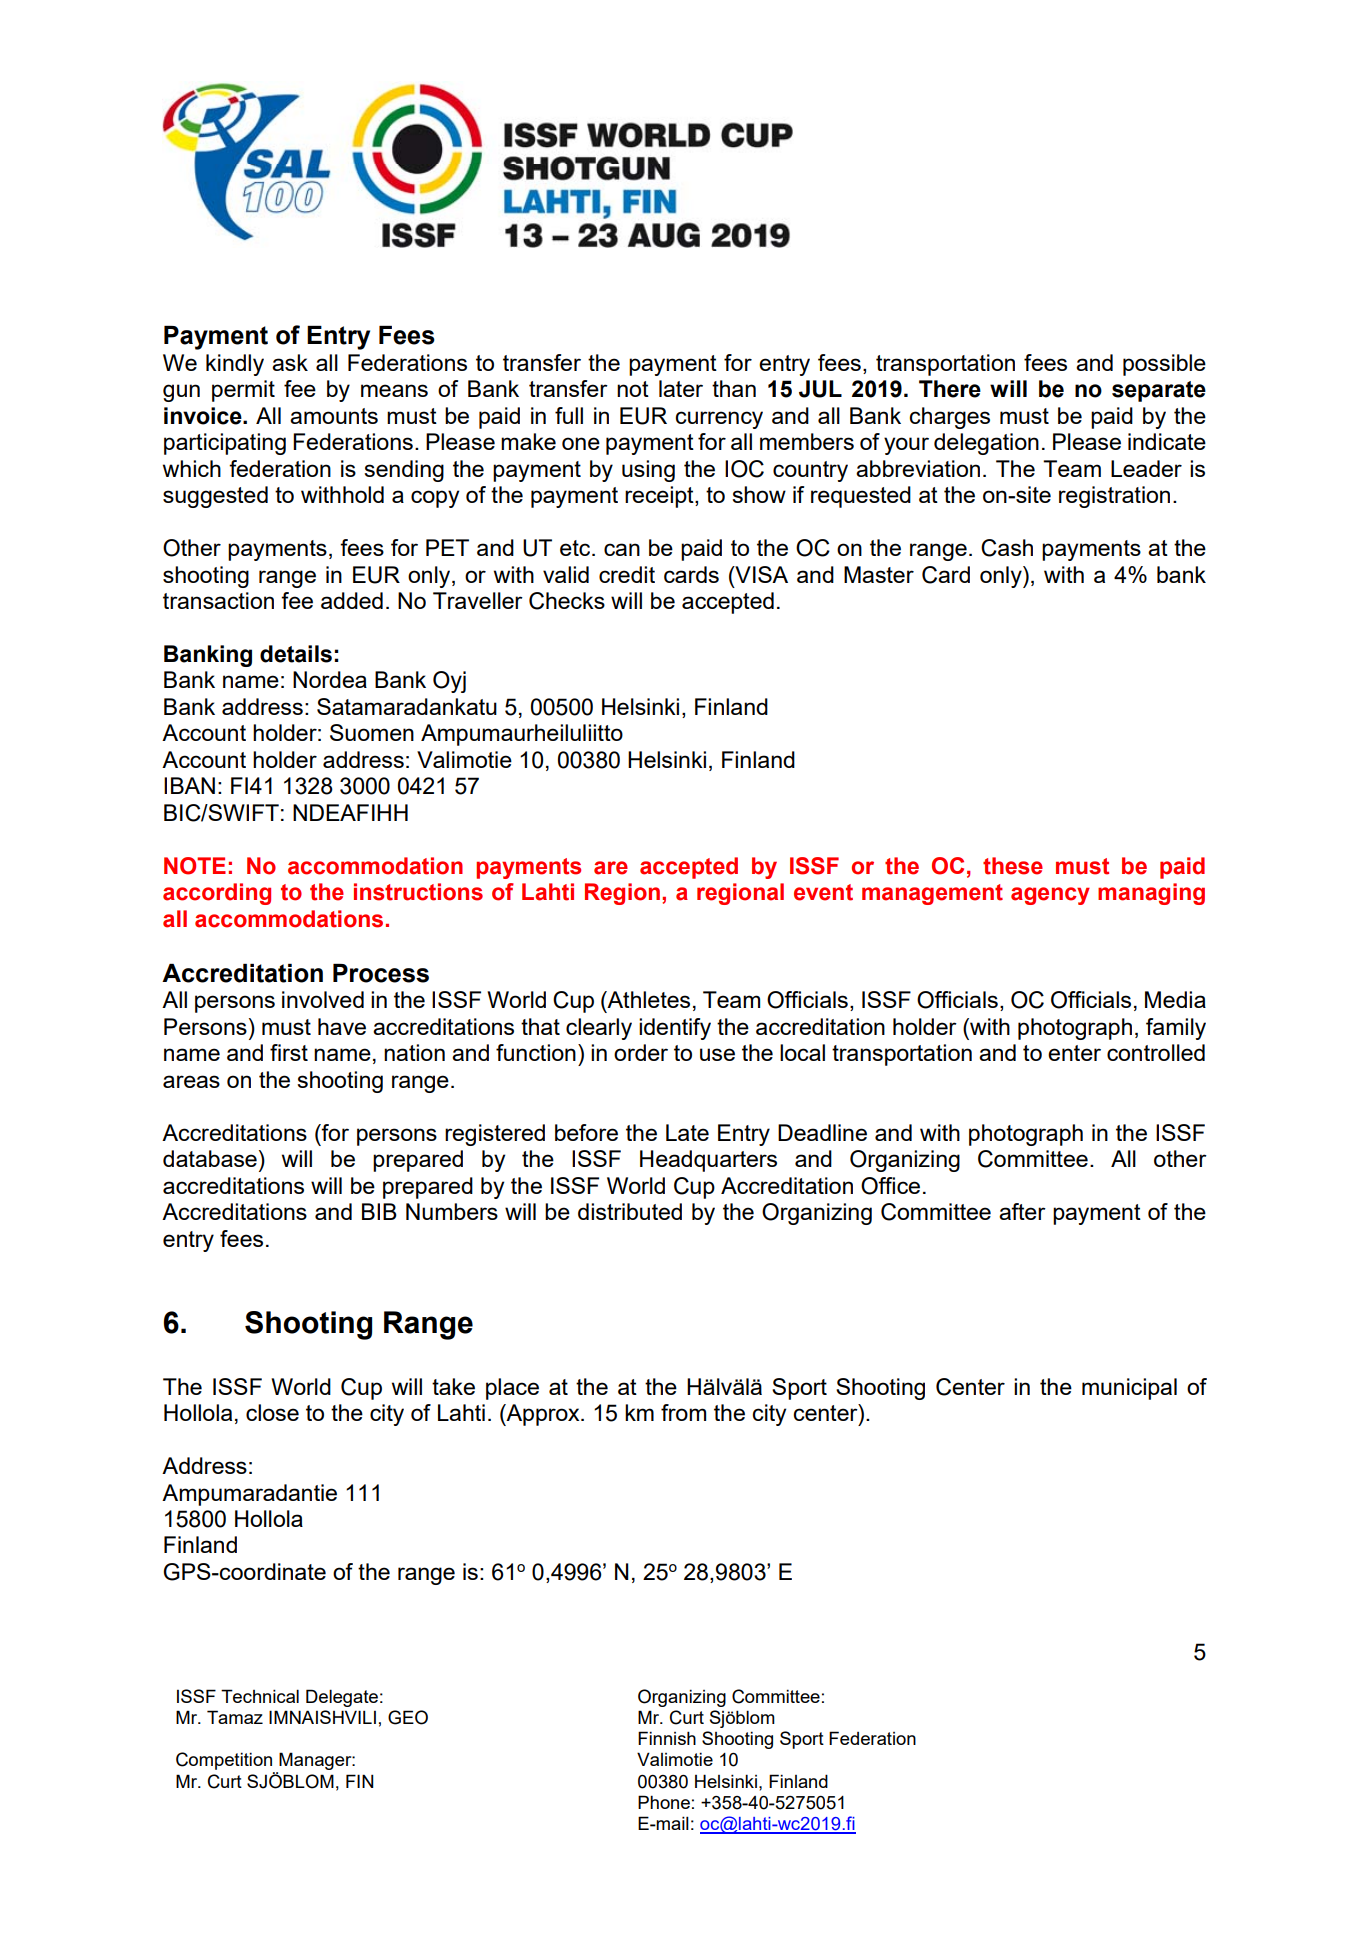 Image resolution: width=1369 pixels, height=1937 pixels. Describe the element at coordinates (334, 416) in the screenshot. I see `amounts` at that location.
